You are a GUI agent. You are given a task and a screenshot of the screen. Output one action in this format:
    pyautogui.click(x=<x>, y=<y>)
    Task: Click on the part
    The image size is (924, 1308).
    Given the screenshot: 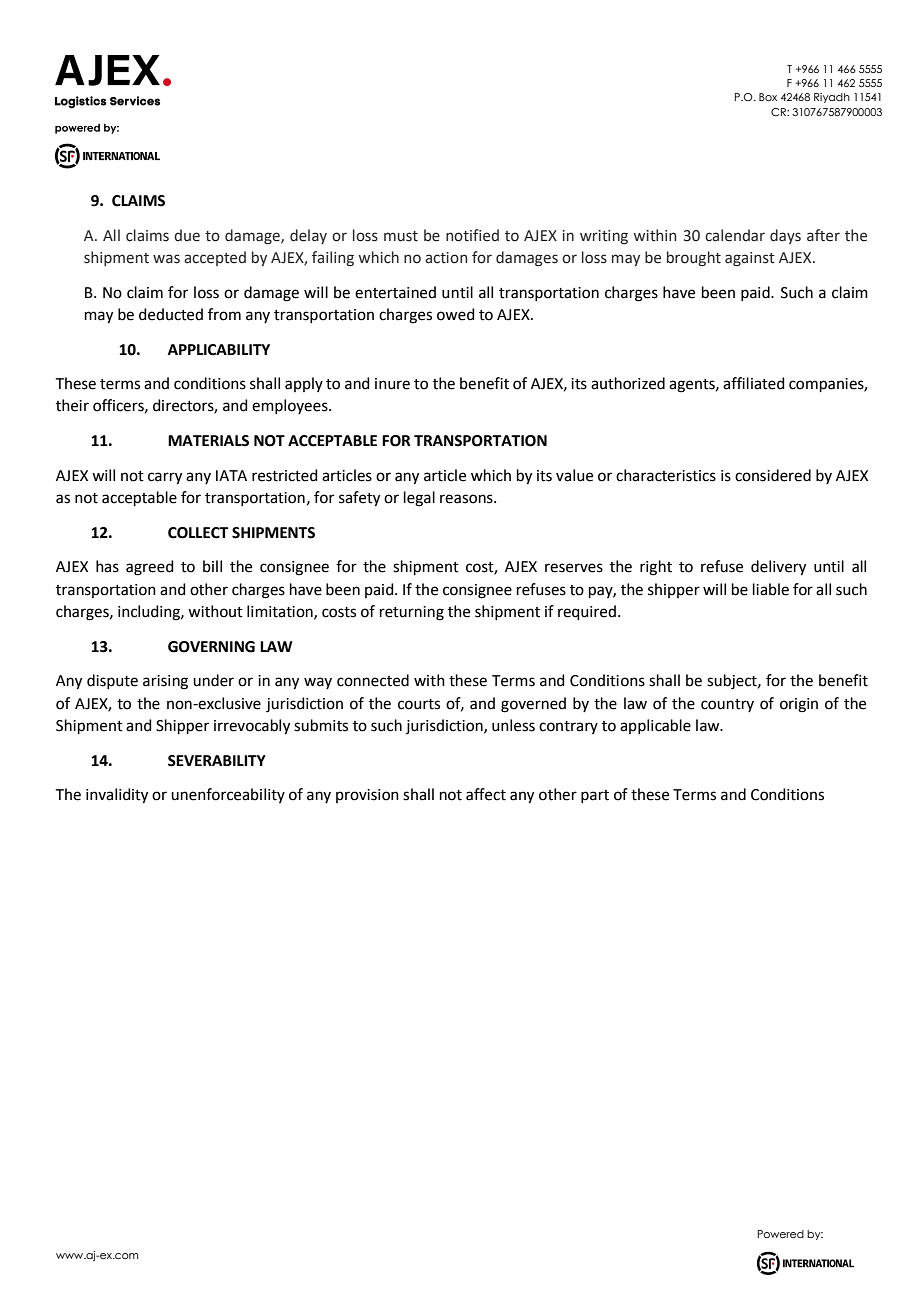 What is the action you would take?
    pyautogui.click(x=595, y=796)
